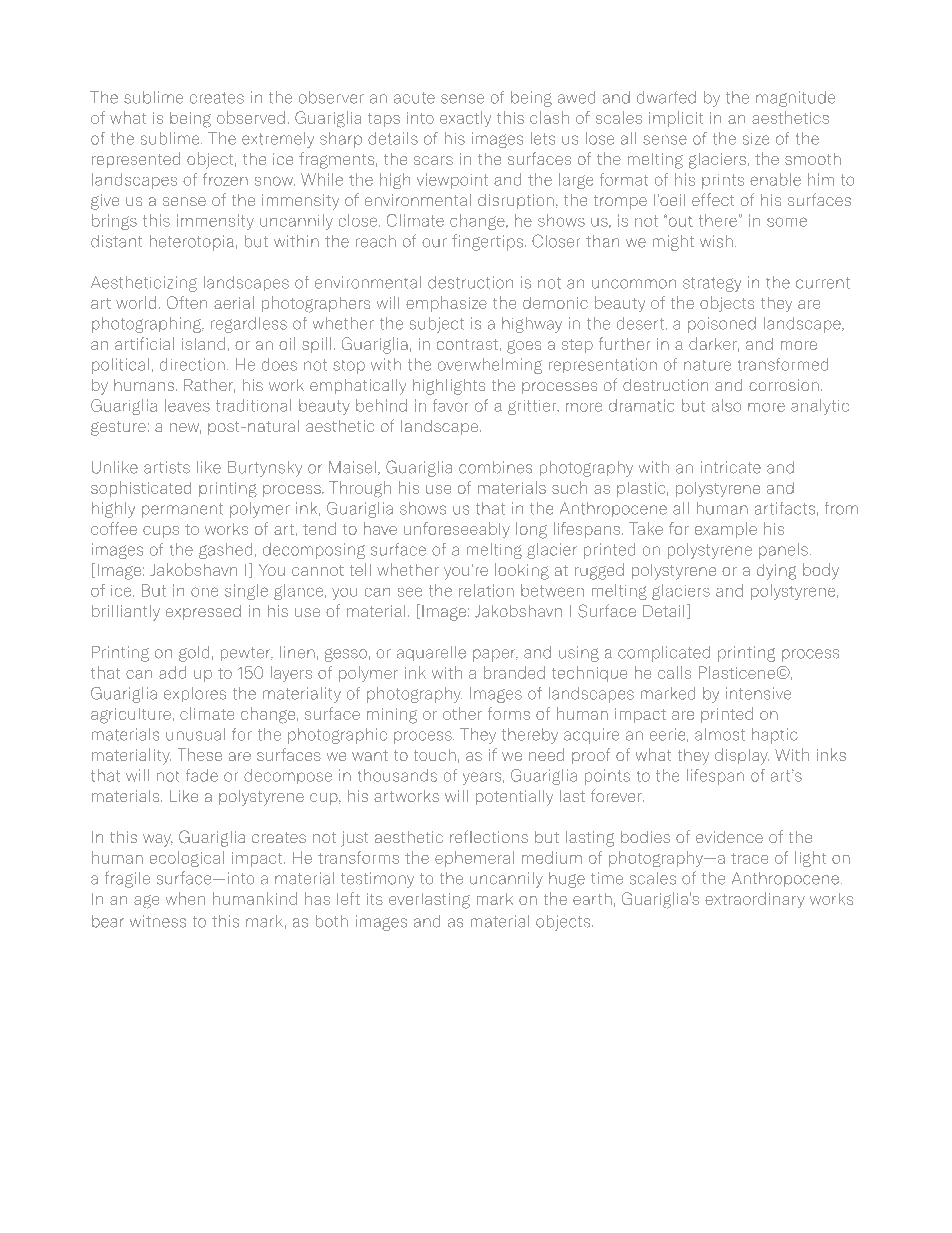 The height and width of the screenshot is (1233, 952). I want to click on observed, so click(251, 117).
